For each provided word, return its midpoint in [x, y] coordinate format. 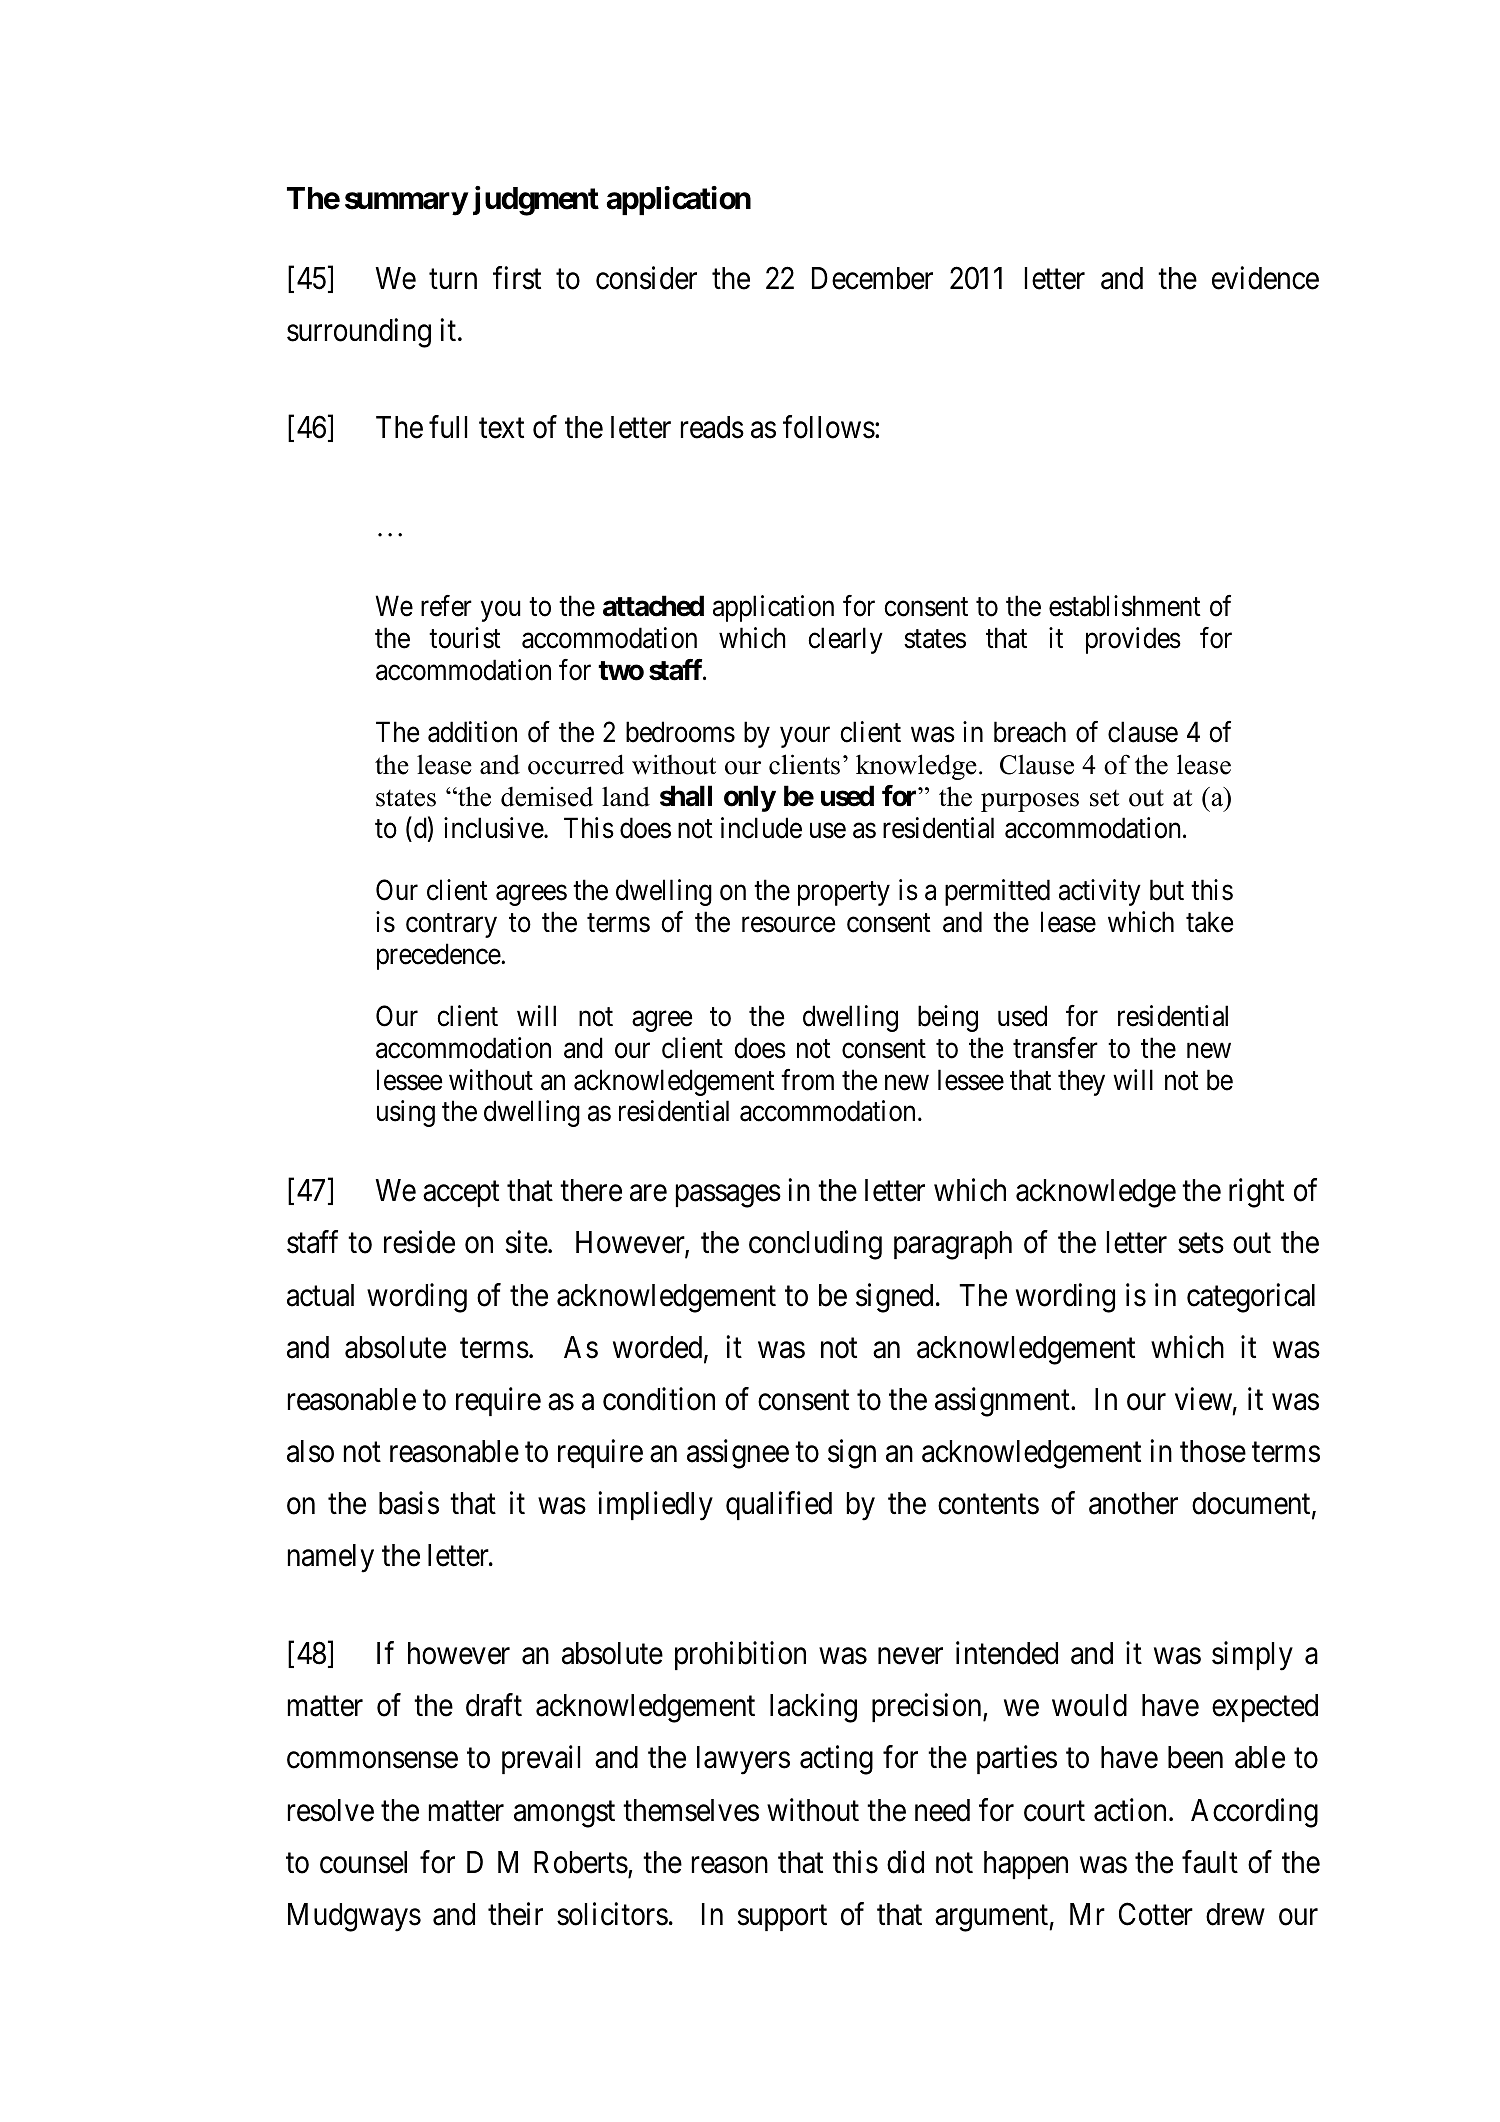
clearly [845, 640]
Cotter [1156, 1914]
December [872, 278]
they [1081, 1082]
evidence [1265, 278]
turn [453, 279]
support [782, 1918]
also [310, 1451]
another [1133, 1503]
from [807, 1080]
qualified [779, 1506]
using [406, 1113]
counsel [363, 1862]
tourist [465, 638]
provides [1133, 640]
